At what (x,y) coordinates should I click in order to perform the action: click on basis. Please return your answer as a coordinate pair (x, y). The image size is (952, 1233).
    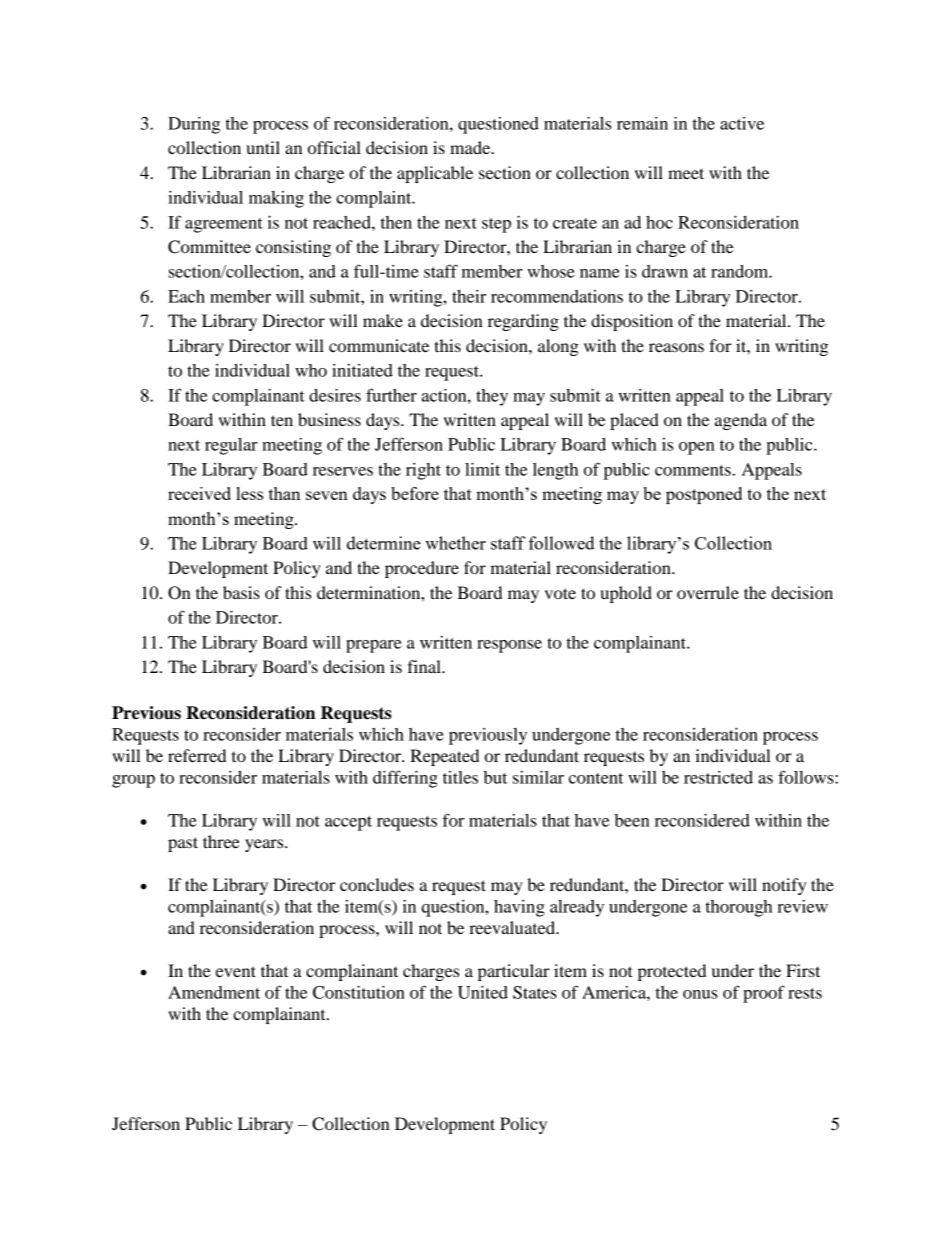
    Looking at the image, I should click on (241, 592).
